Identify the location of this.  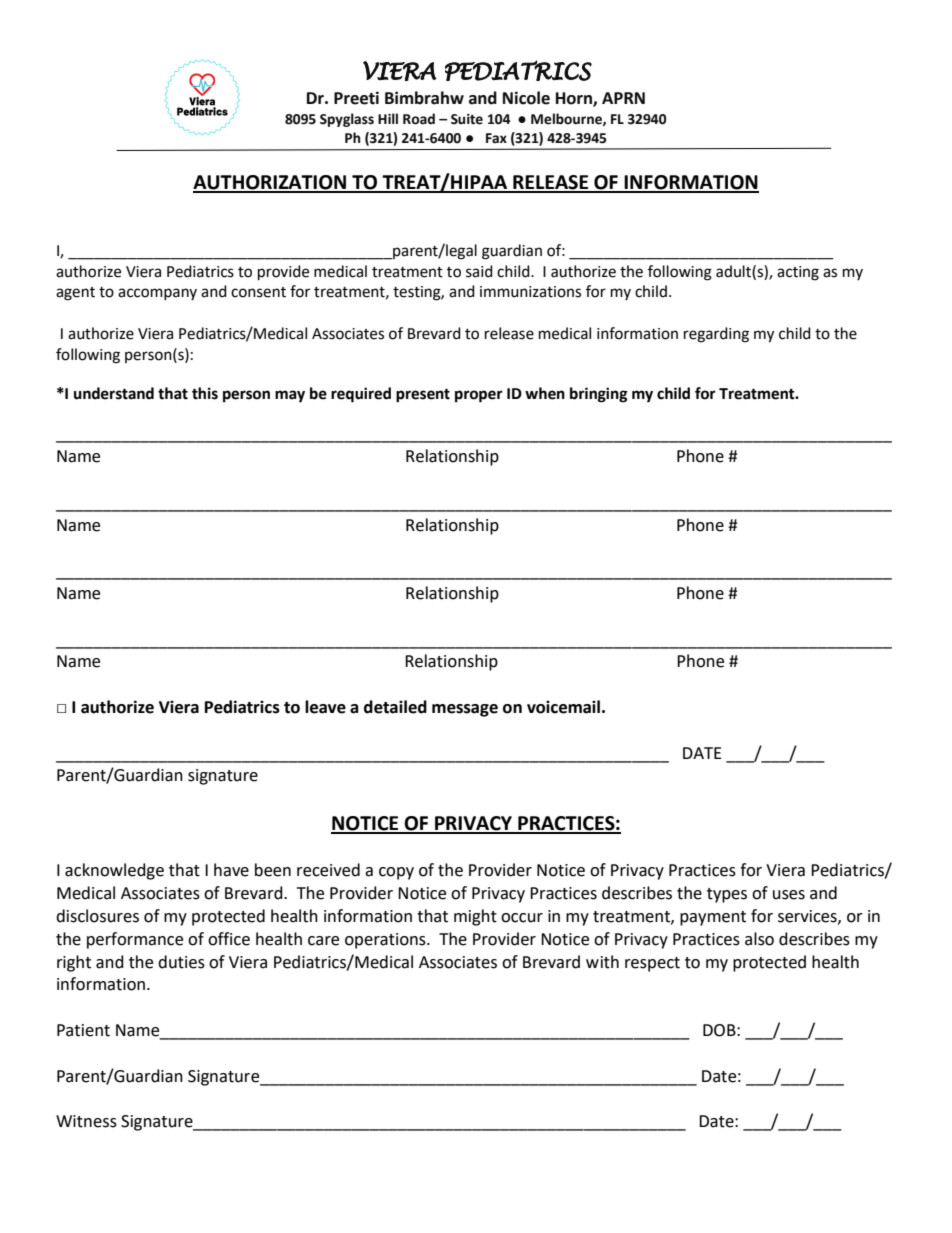
(205, 393).
